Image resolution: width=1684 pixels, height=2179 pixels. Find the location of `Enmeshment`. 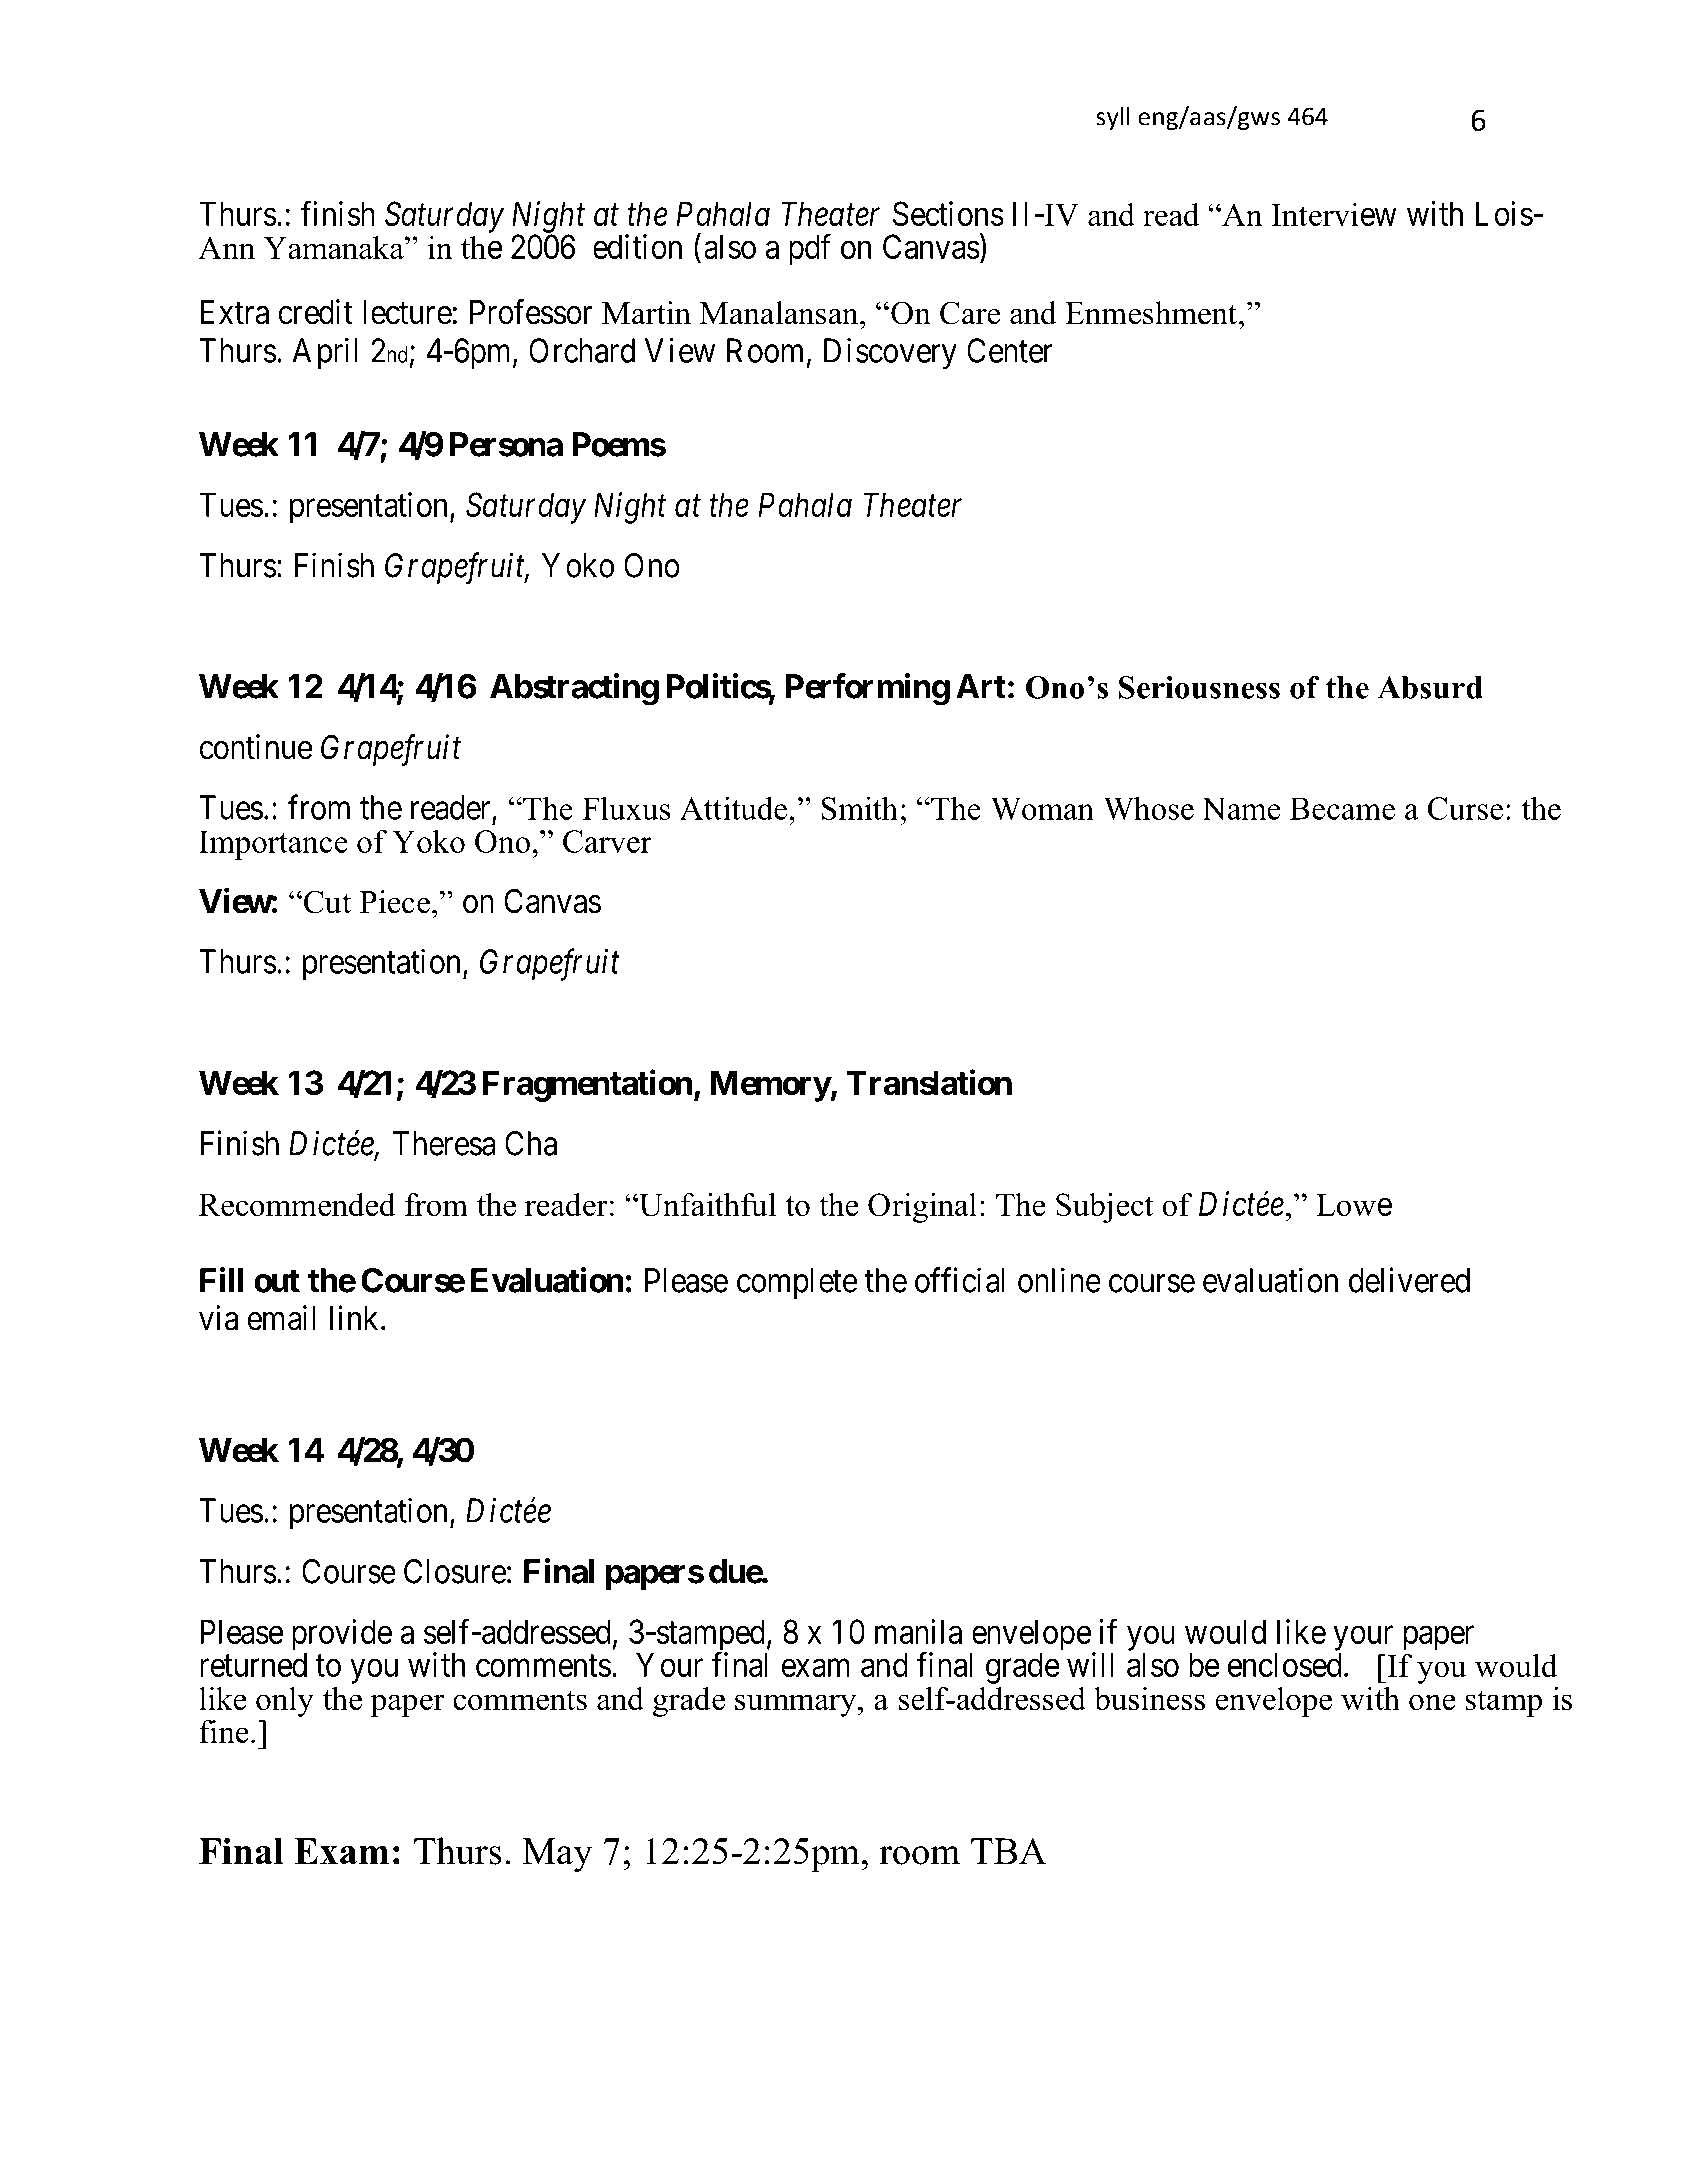

Enmeshment is located at coordinates (1152, 313).
